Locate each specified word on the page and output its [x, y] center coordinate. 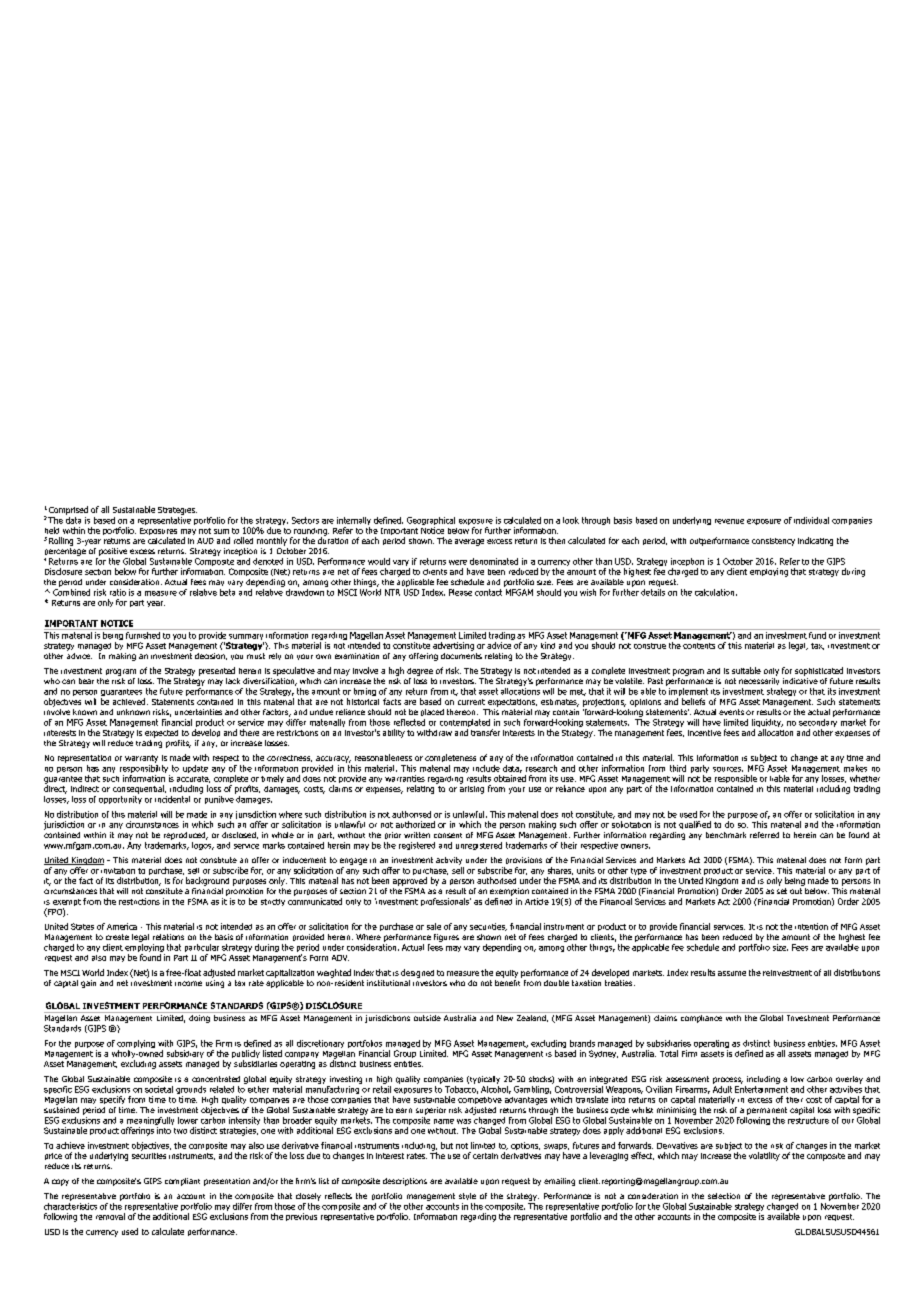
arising [472, 788]
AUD [205, 541]
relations [168, 937]
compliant [182, 1182]
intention [811, 926]
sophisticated [819, 671]
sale [434, 926]
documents [461, 654]
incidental [172, 799]
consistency [773, 542]
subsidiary [185, 1054]
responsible [736, 780]
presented [217, 671]
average [469, 542]
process [728, 1080]
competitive [480, 1100]
